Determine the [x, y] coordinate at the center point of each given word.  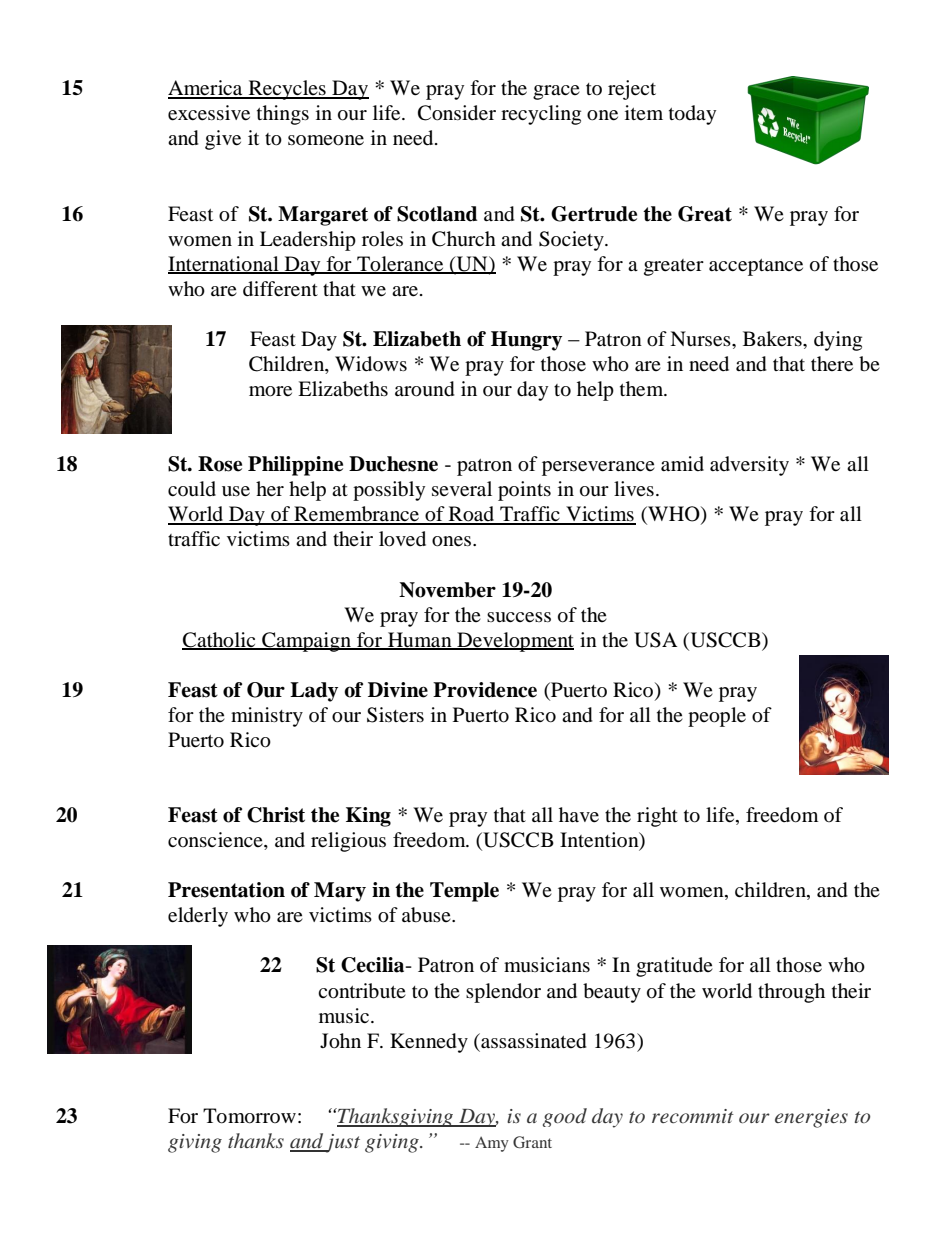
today [692, 115]
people [717, 717]
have [579, 815]
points [524, 491]
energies [811, 1118]
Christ [276, 815]
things [283, 115]
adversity [749, 466]
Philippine [295, 466]
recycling [541, 115]
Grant [532, 1142]
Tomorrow [249, 1116]
